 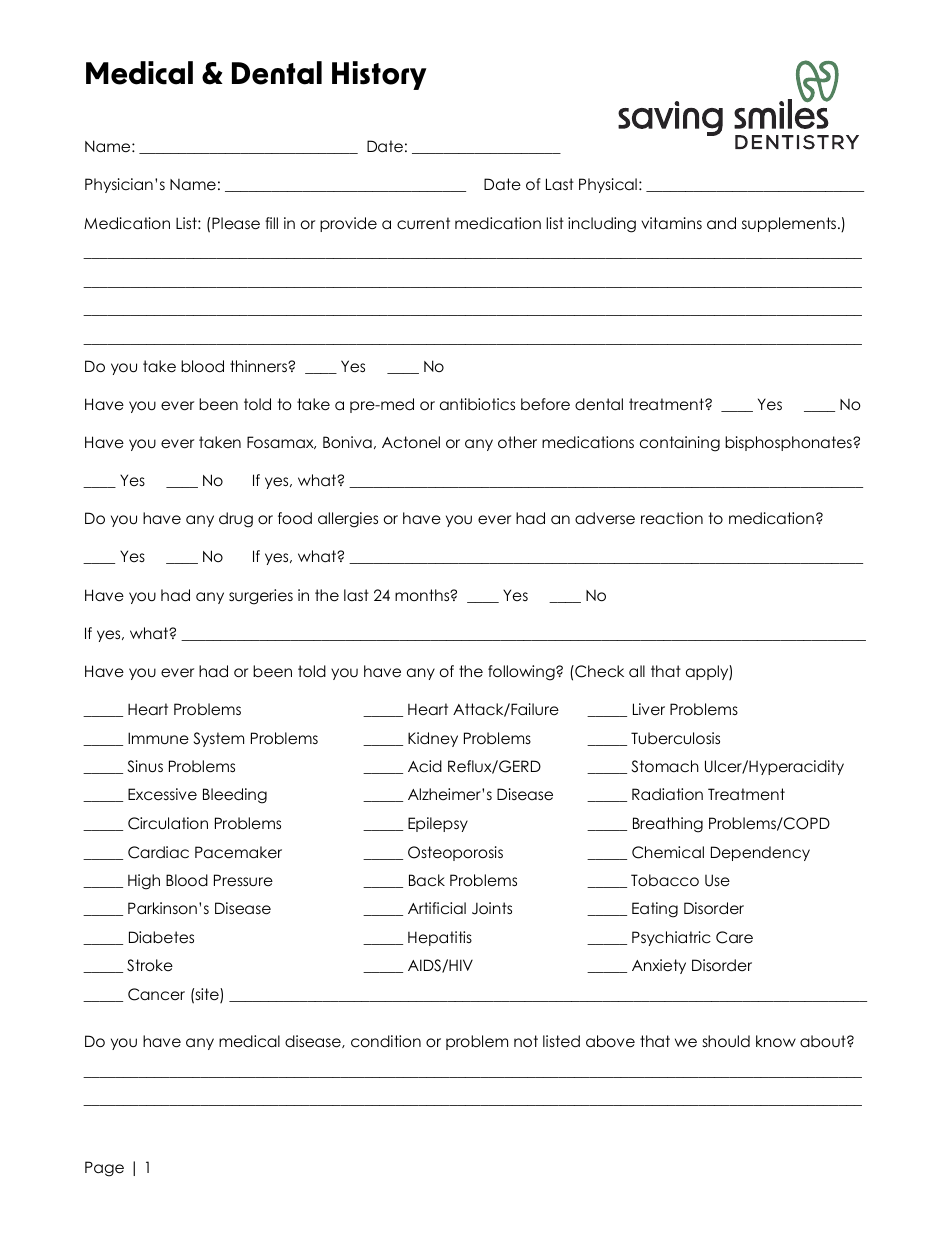 I want to click on Radiation, so click(x=667, y=794).
